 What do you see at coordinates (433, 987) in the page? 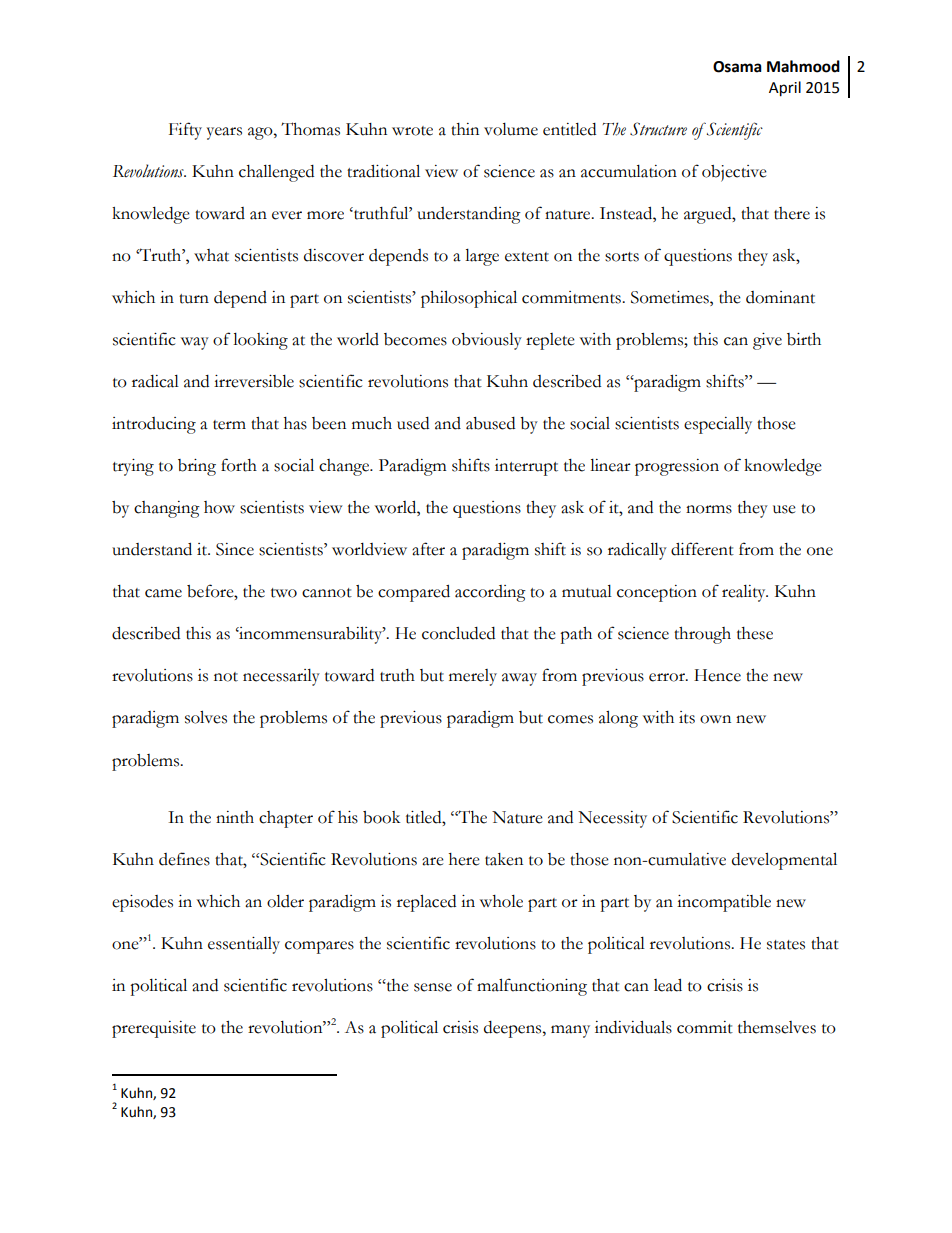
I see `sense` at bounding box center [433, 987].
